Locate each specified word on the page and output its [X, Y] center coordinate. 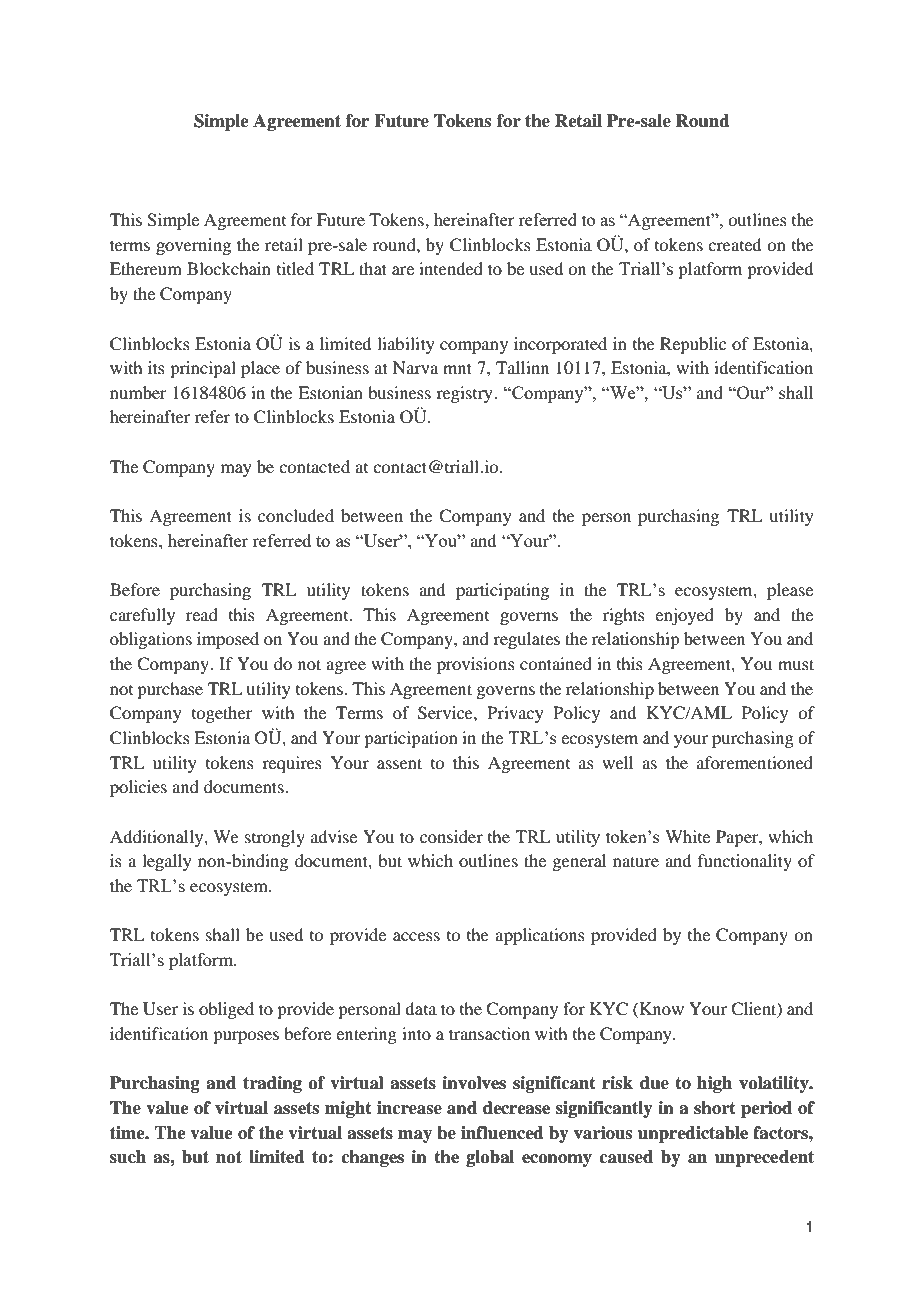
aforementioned [755, 762]
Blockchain [229, 268]
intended [451, 268]
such [128, 1157]
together [222, 714]
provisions [476, 665]
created [734, 244]
